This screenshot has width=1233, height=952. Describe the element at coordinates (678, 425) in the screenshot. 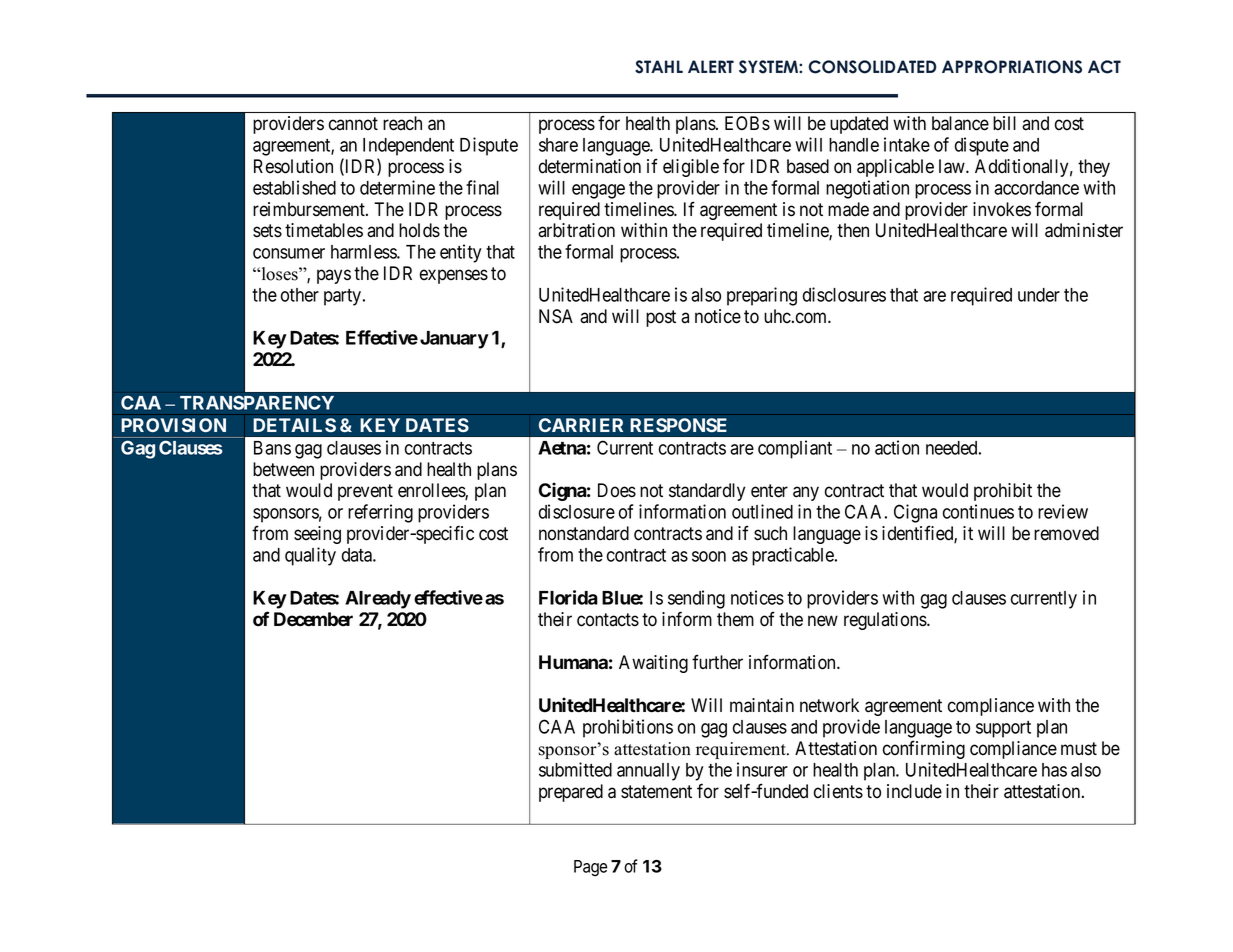

I see `RESPONSE` at that location.
